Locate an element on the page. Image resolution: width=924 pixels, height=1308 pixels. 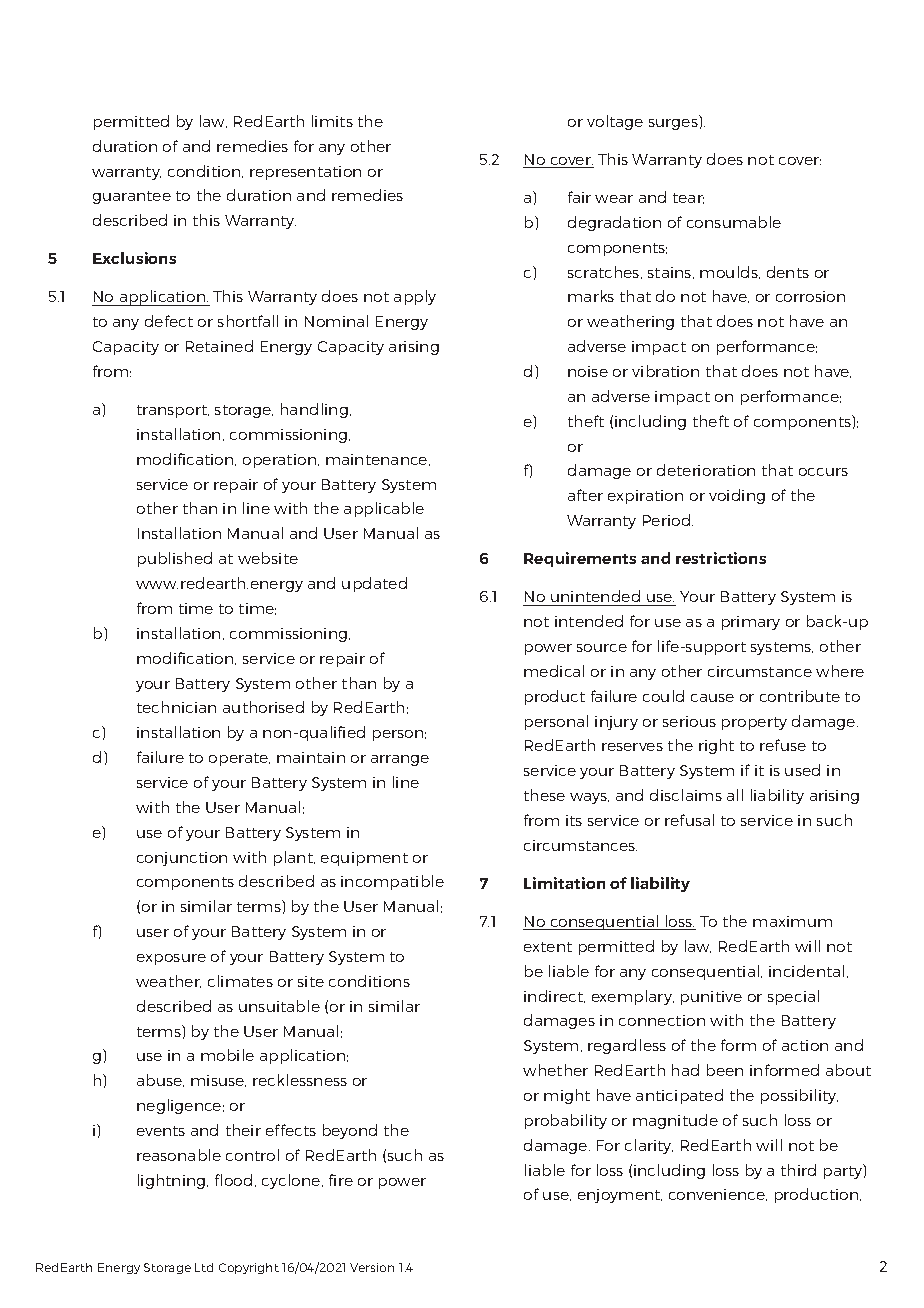
conjunction is located at coordinates (182, 859).
